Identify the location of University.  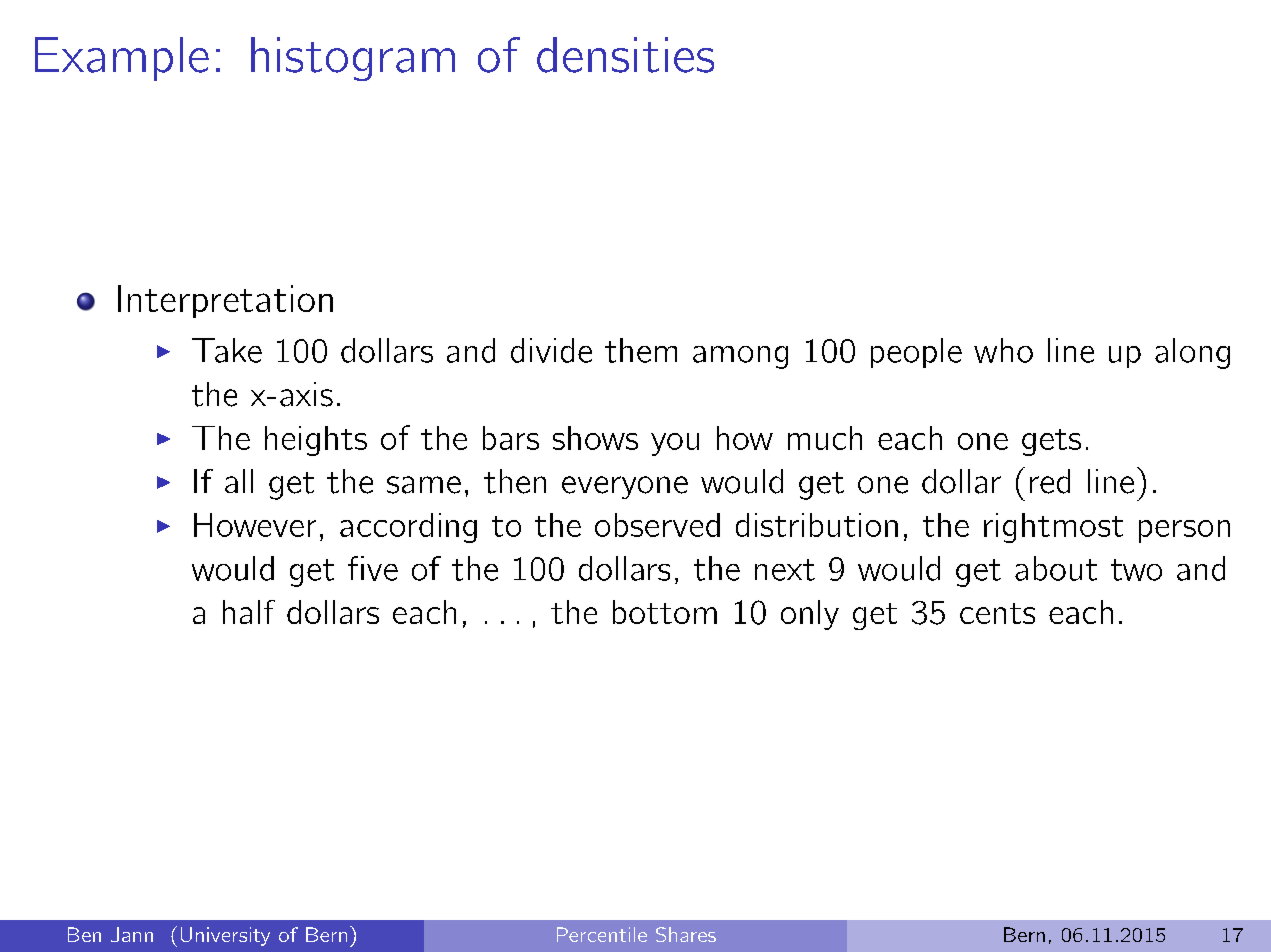
(225, 936).
